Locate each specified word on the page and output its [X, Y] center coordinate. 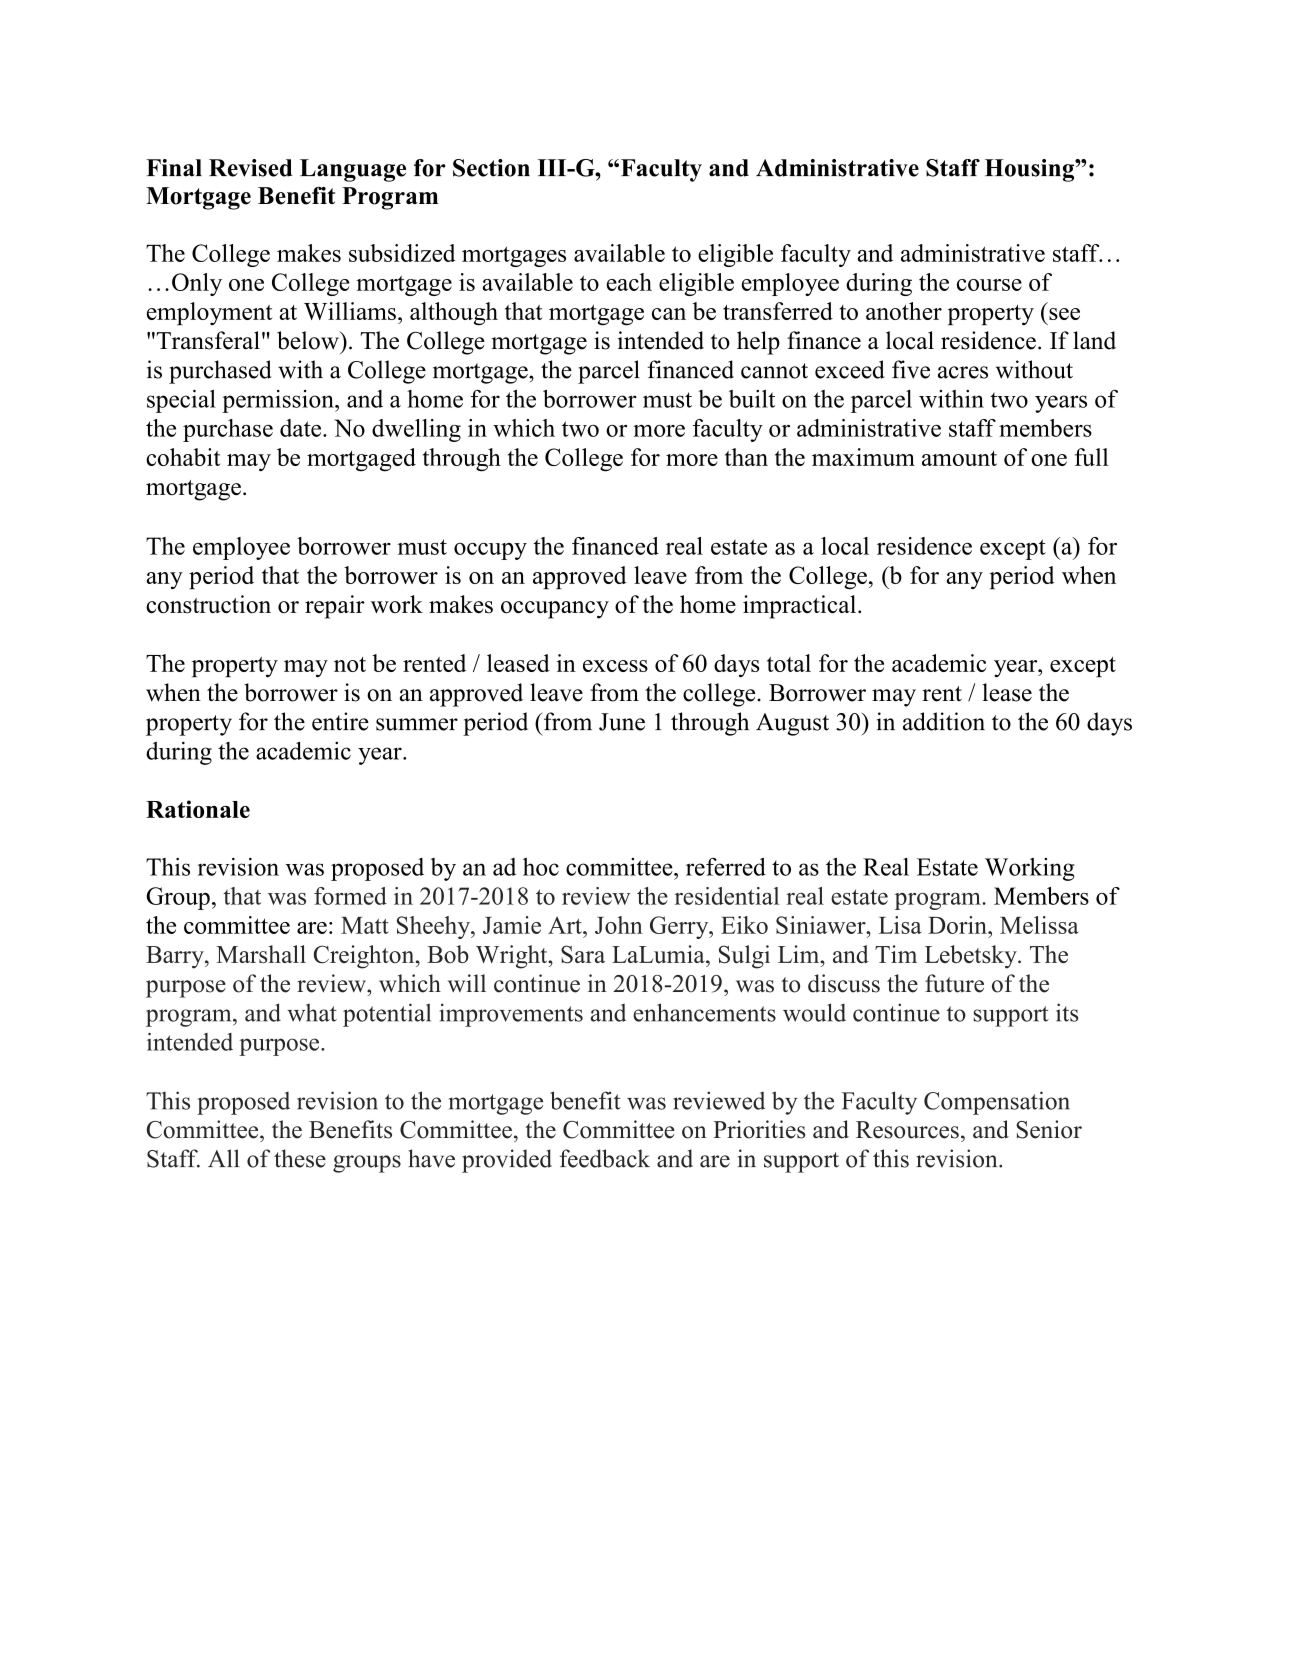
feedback [605, 1158]
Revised [251, 168]
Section [491, 168]
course [989, 285]
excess [615, 666]
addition [944, 721]
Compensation [997, 1103]
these [300, 1158]
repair [335, 607]
